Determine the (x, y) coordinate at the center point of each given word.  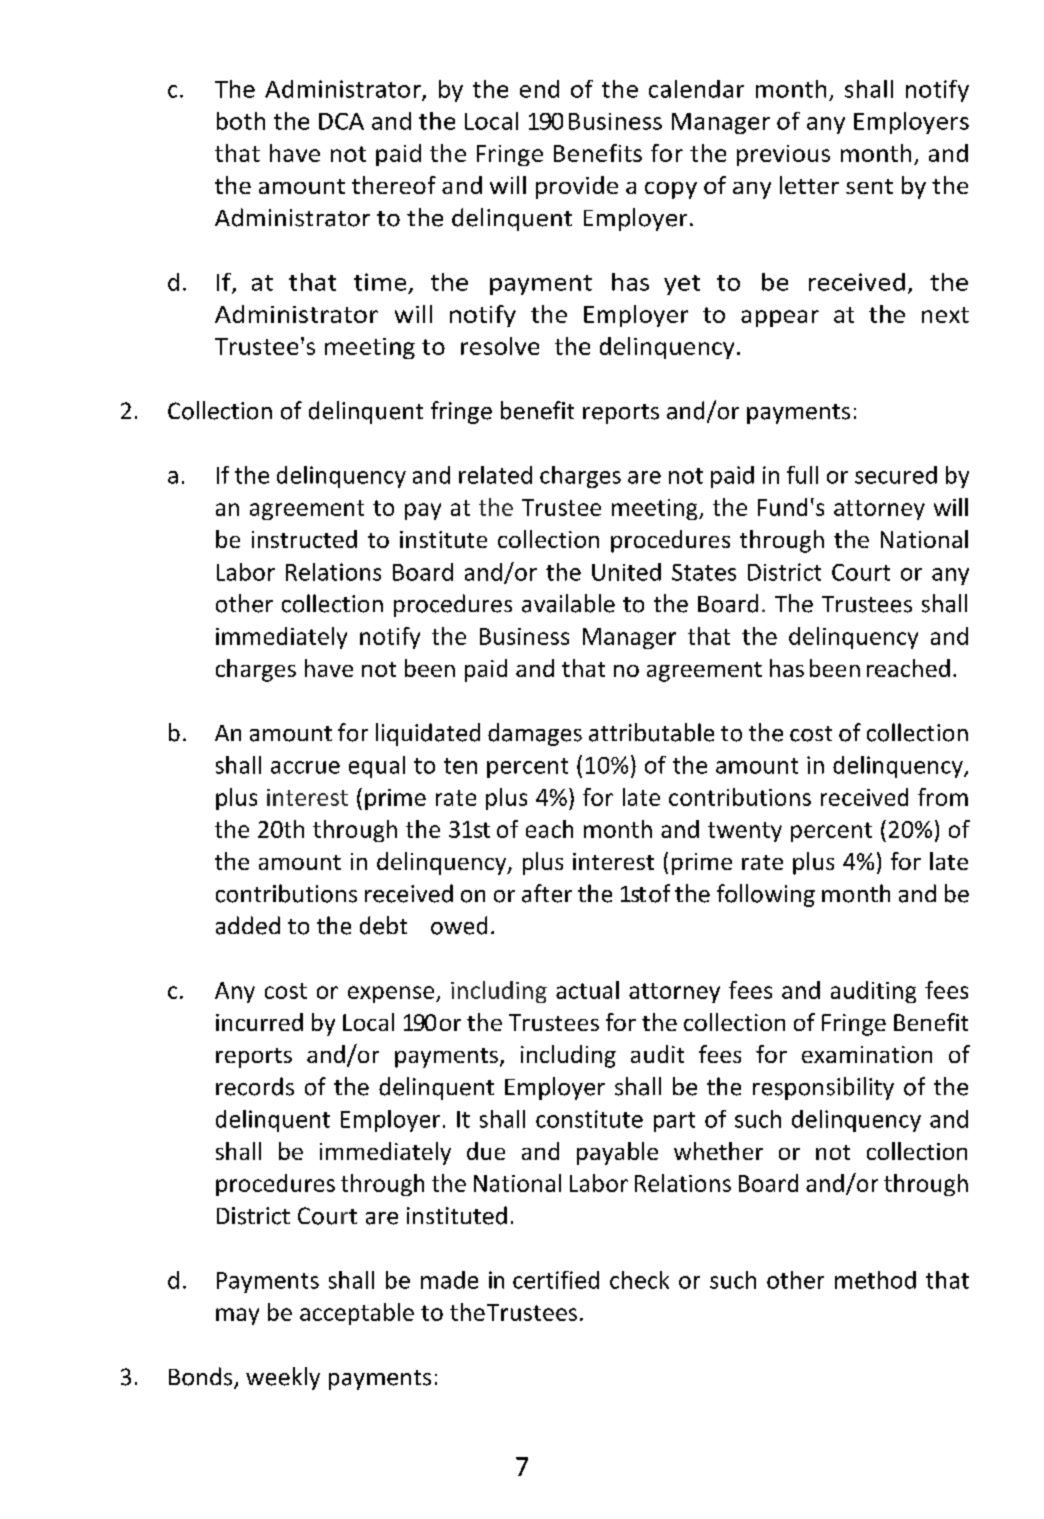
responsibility (823, 1088)
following (766, 895)
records (255, 1086)
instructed (304, 539)
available (568, 603)
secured (896, 475)
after (547, 893)
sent (869, 186)
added (248, 925)
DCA (341, 121)
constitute (589, 1119)
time (380, 282)
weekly (283, 1378)
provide (577, 187)
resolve (500, 346)
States (704, 572)
